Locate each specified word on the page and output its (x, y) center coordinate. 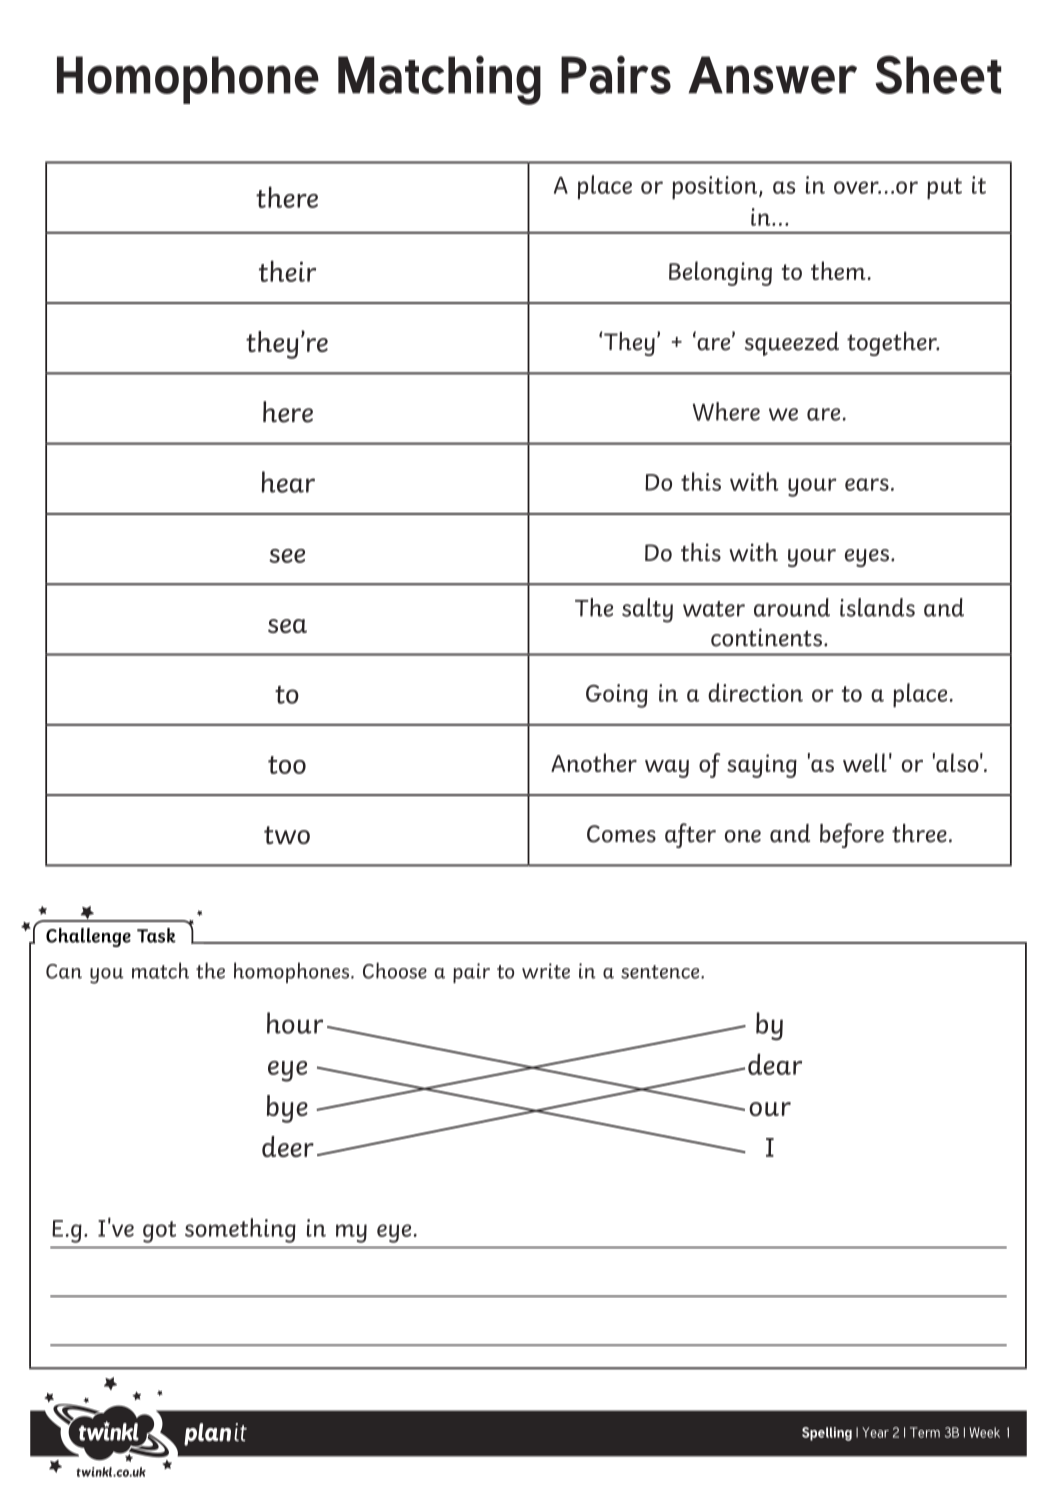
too (287, 765)
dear (775, 1064)
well (865, 762)
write (546, 971)
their (287, 271)
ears (867, 484)
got (159, 1232)
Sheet (938, 74)
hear (288, 482)
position (716, 188)
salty (647, 610)
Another (594, 762)
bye (287, 1109)
